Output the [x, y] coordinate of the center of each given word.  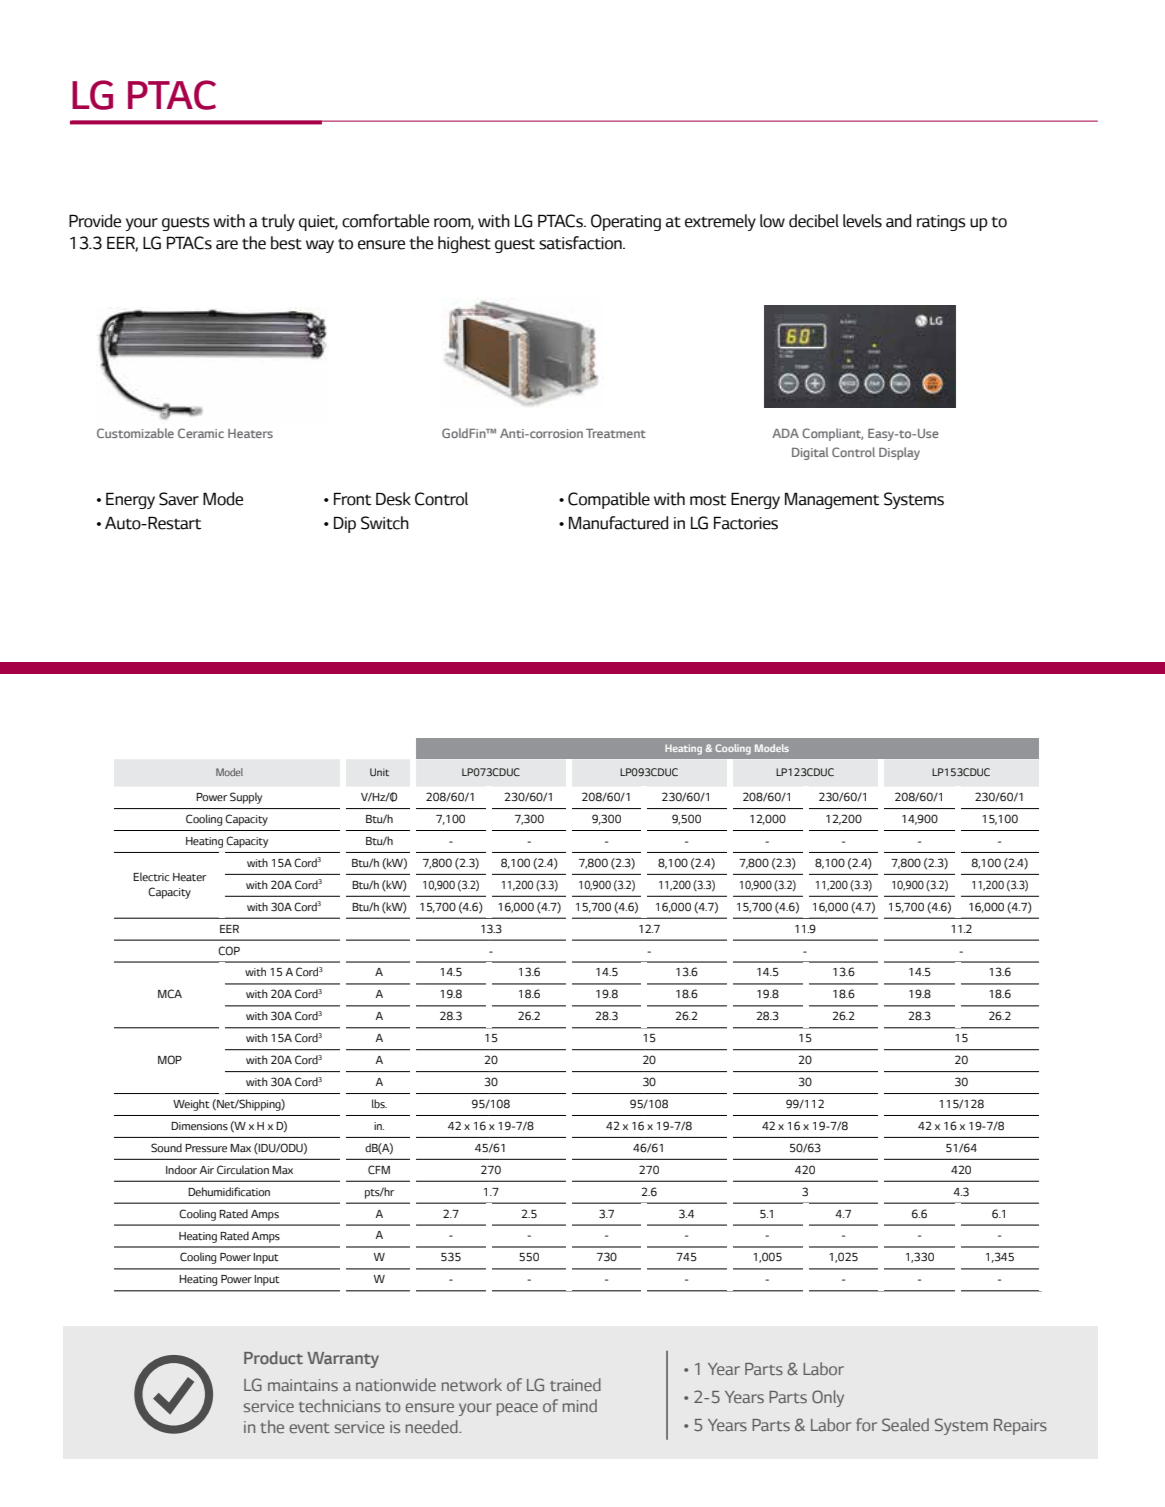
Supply [246, 798]
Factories [746, 523]
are [227, 245]
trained [575, 1384]
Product [273, 1357]
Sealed [905, 1424]
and [899, 221]
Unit [379, 772]
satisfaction [581, 243]
